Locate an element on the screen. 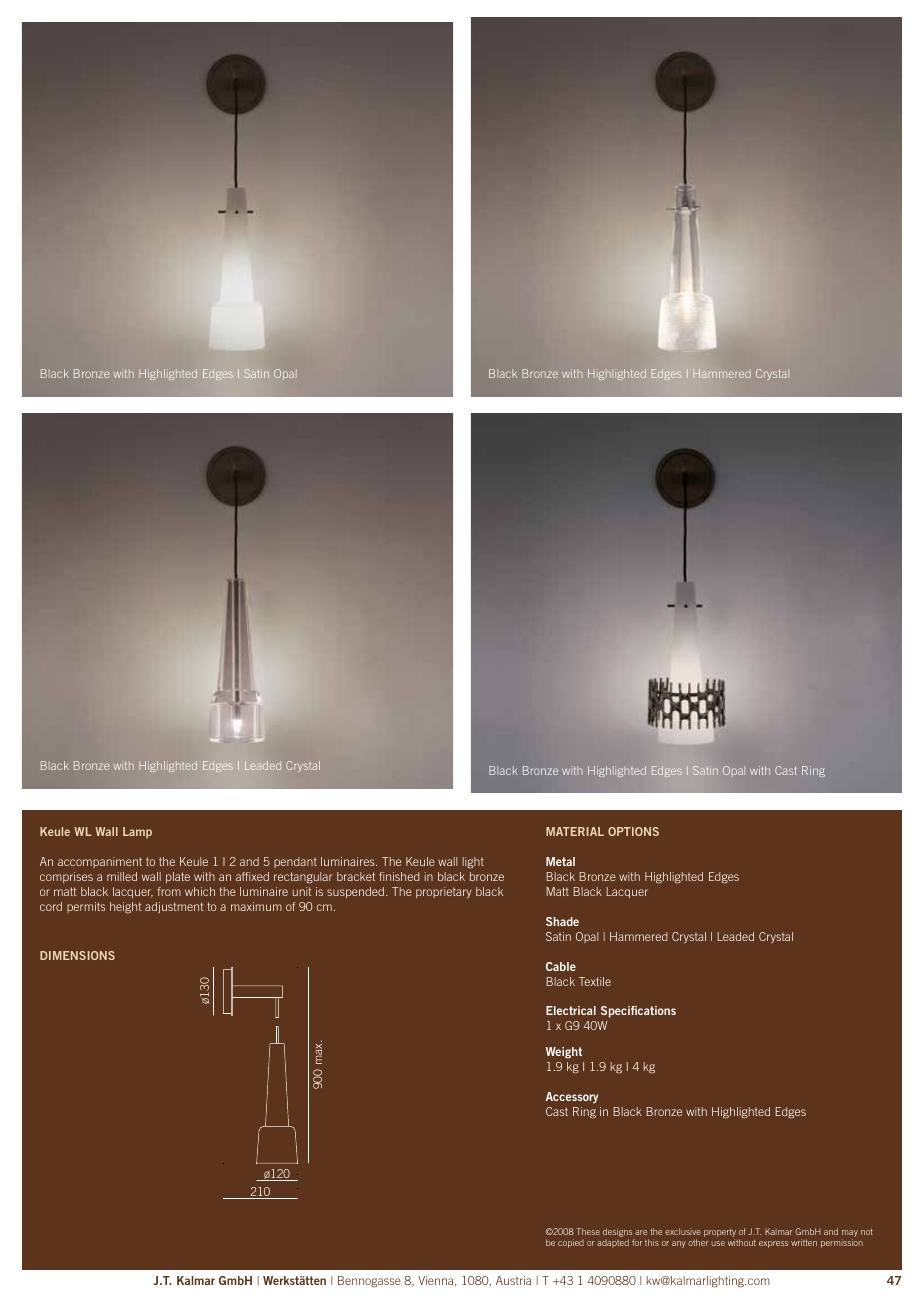 This screenshot has height=1308, width=924. property is located at coordinates (720, 1233).
